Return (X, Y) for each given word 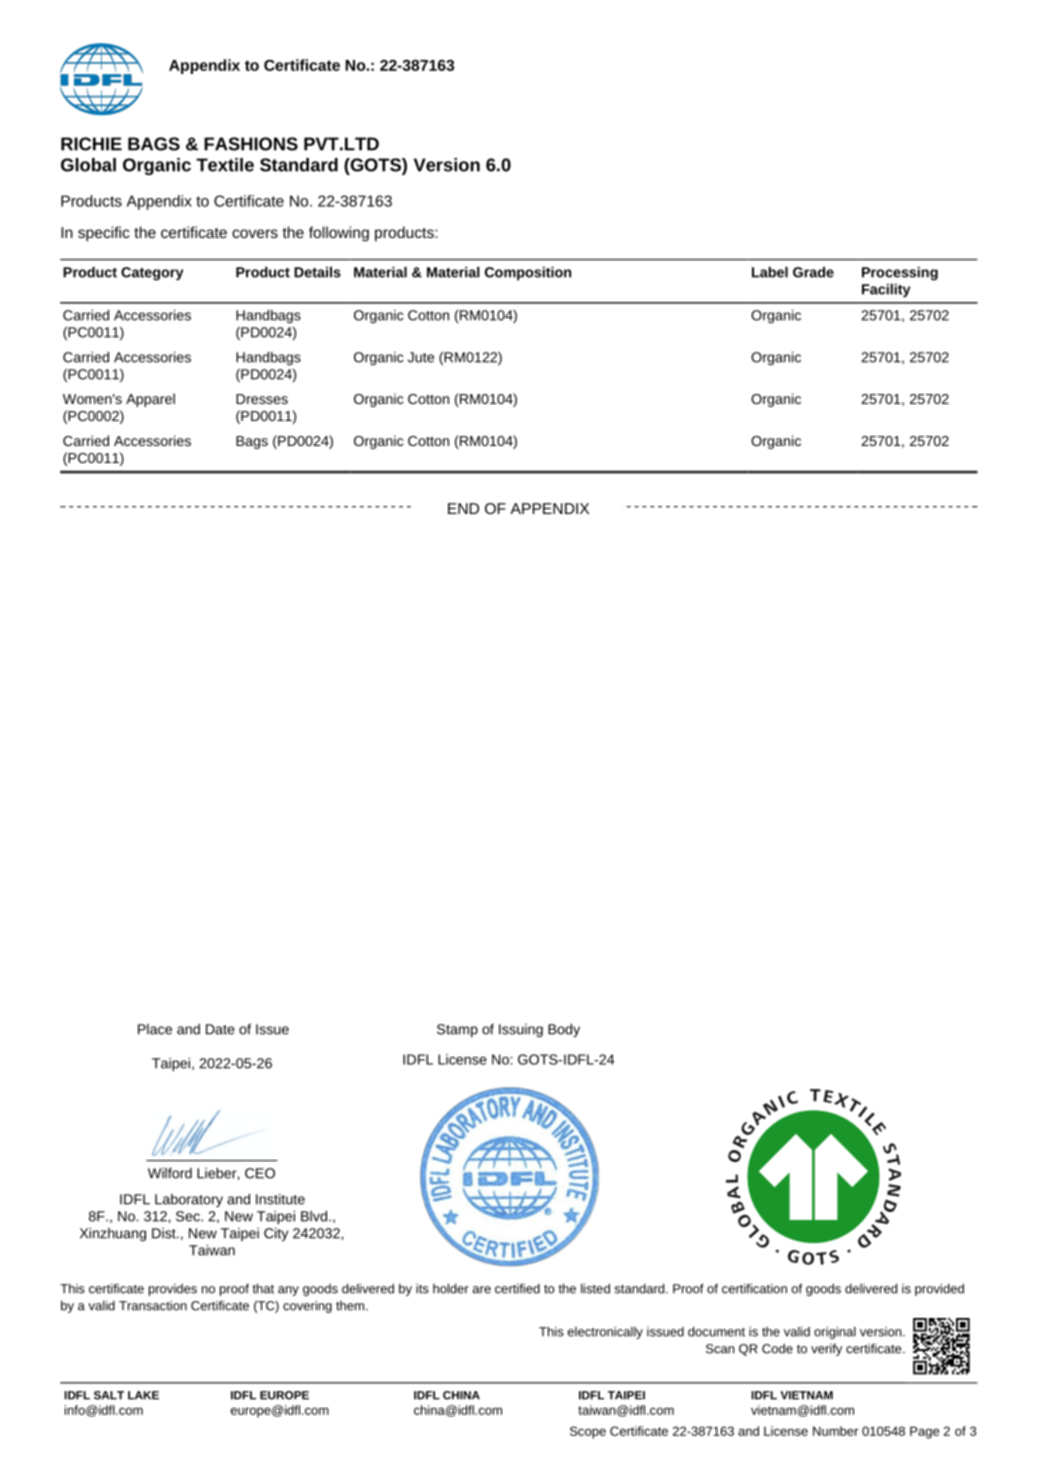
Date (220, 1029)
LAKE (143, 1395)
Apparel (150, 400)
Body (564, 1030)
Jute (421, 357)
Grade (813, 272)
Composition (528, 274)
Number (835, 1431)
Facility (886, 291)
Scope (588, 1432)
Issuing (521, 1031)
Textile (225, 165)
